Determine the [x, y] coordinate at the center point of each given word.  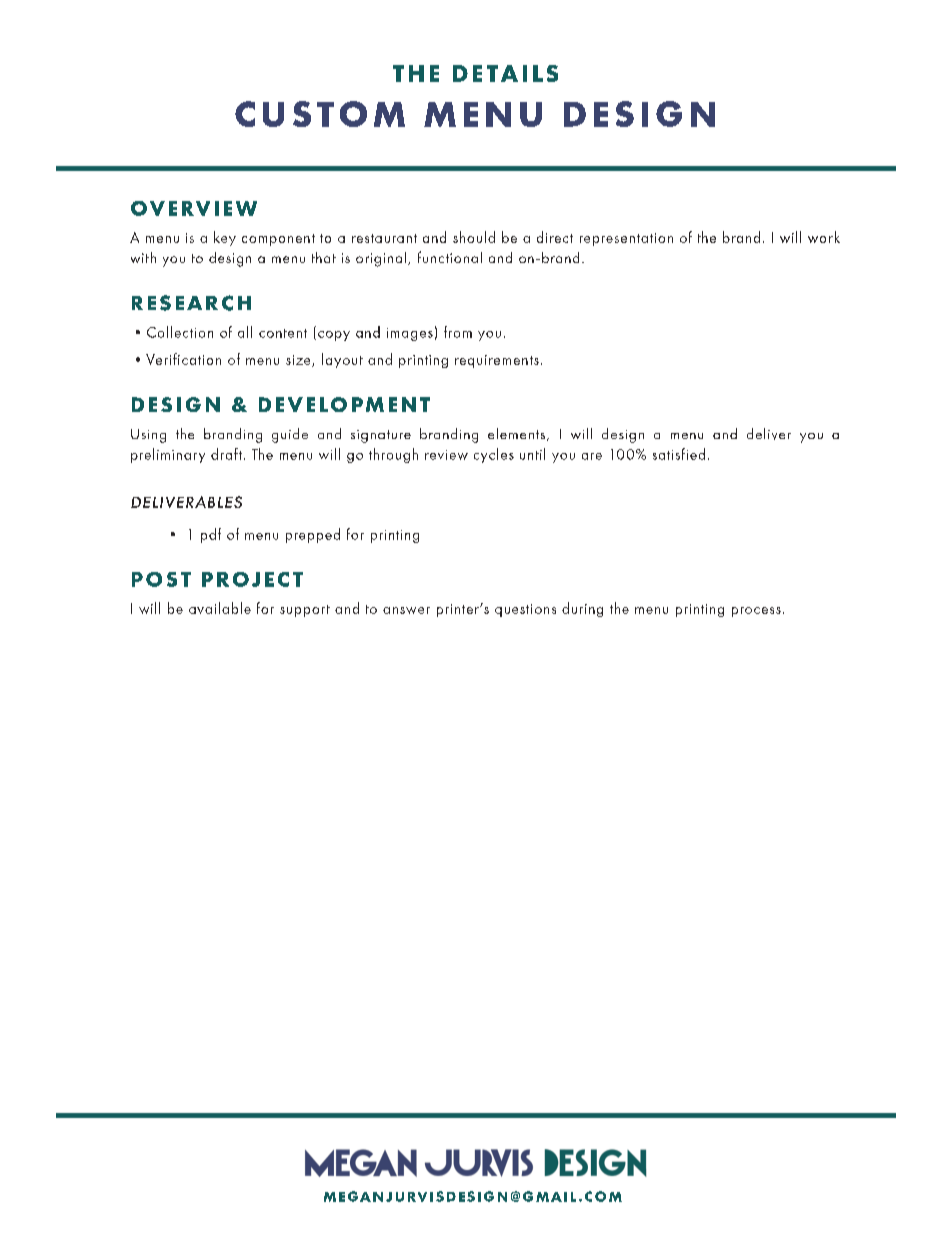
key [225, 238]
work [824, 237]
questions [525, 610]
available [220, 608]
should [474, 237]
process [756, 612]
